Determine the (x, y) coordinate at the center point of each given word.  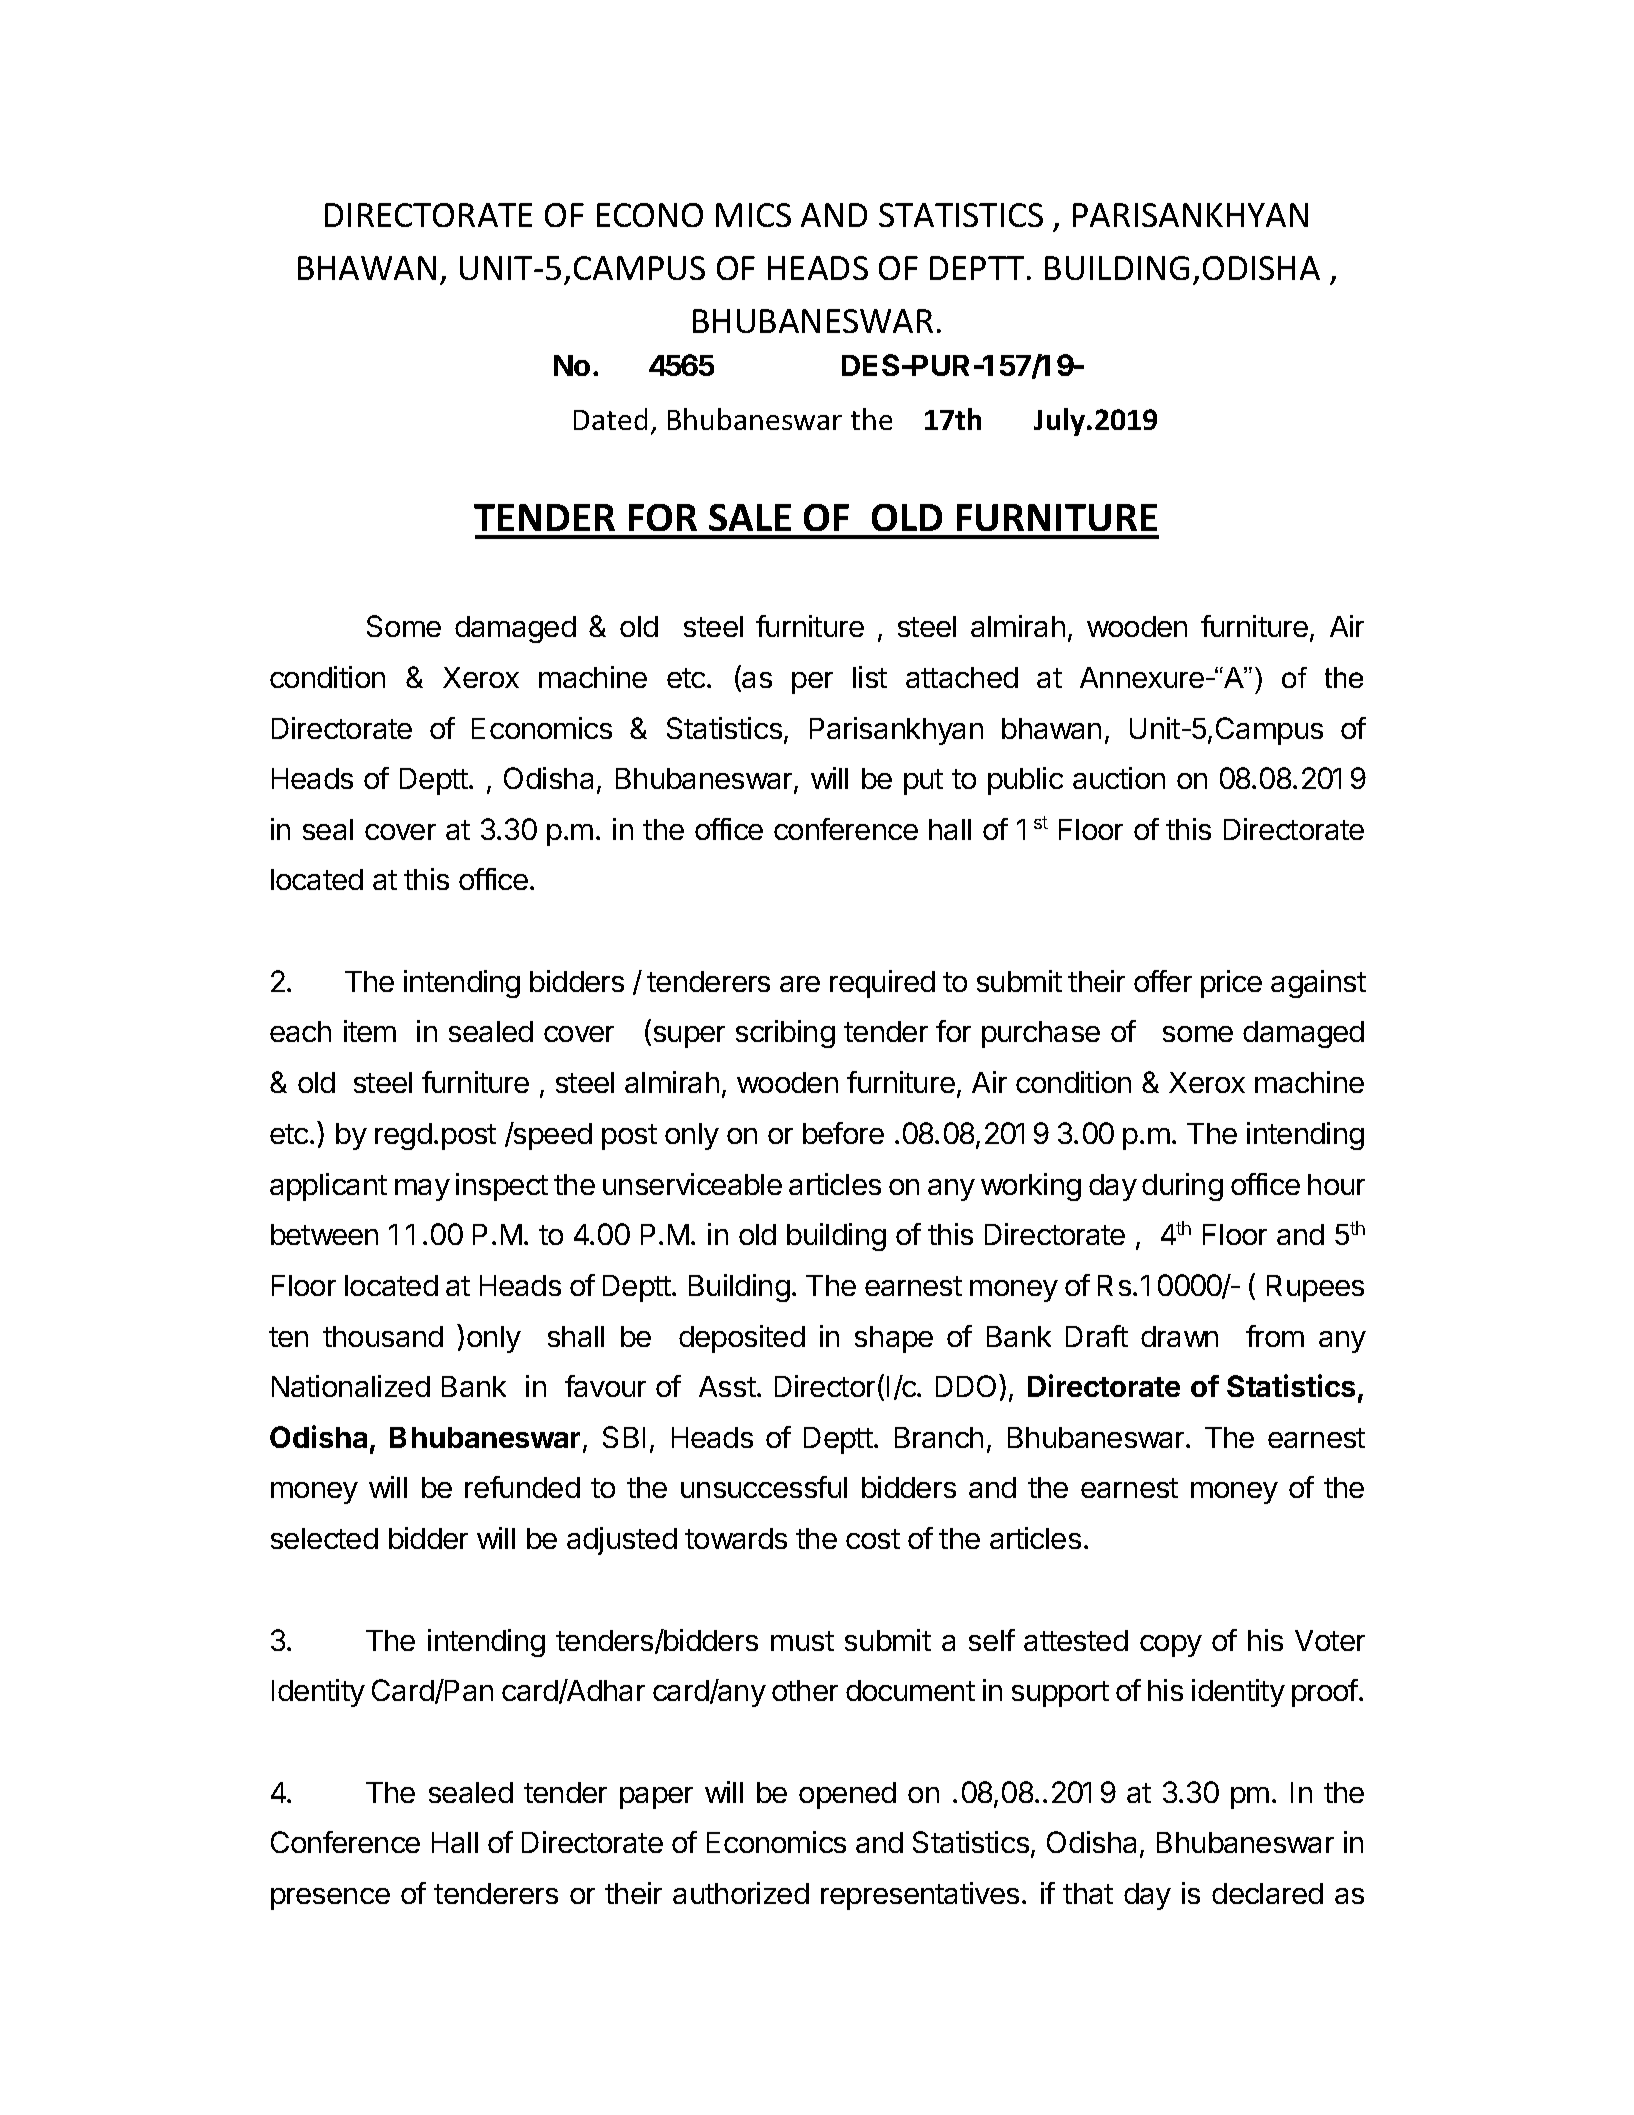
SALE (750, 517)
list (870, 677)
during (1182, 1187)
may (422, 1190)
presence (330, 1899)
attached (962, 677)
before (843, 1133)
